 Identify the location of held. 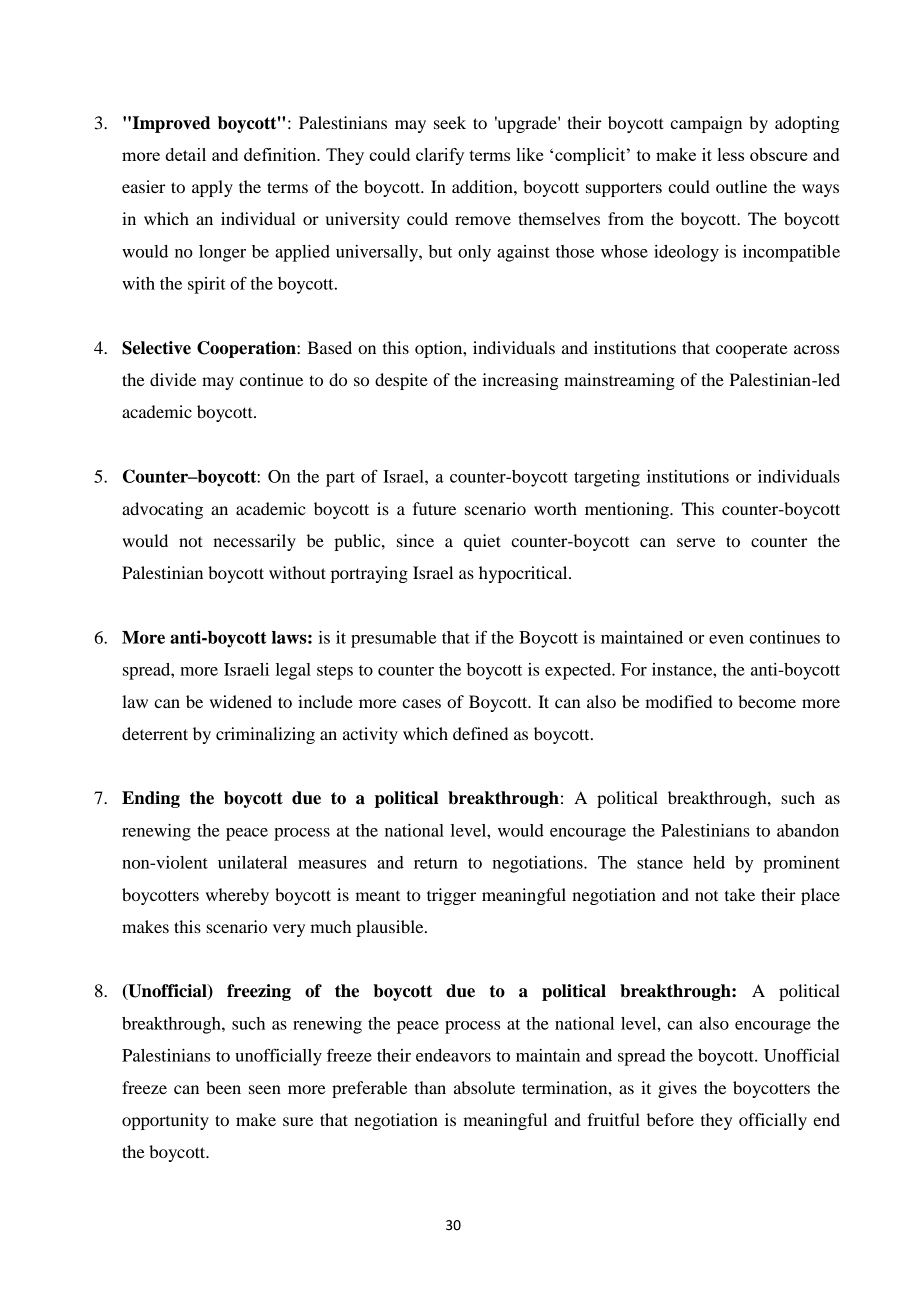
(709, 862).
